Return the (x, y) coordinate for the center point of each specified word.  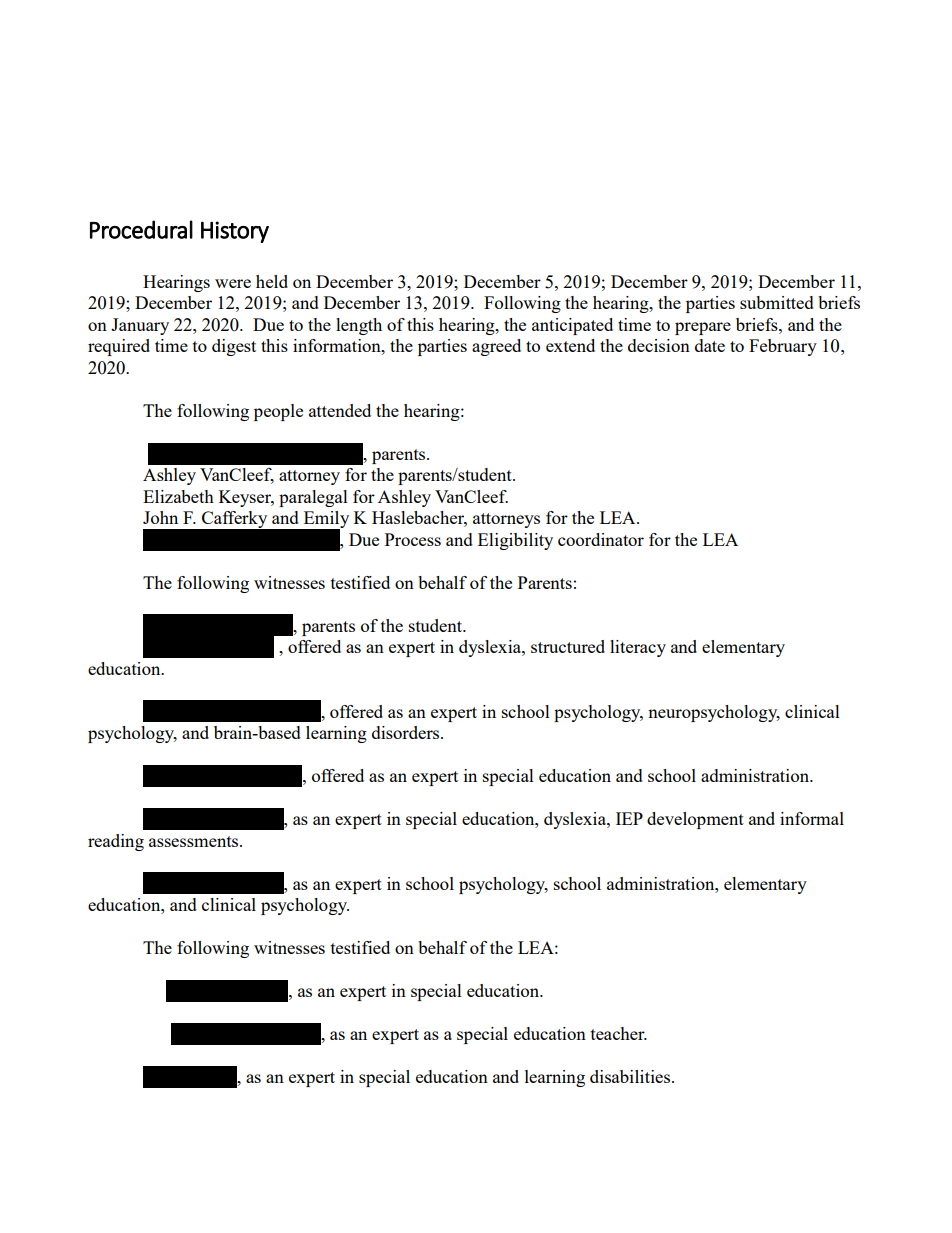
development (695, 820)
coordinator (601, 539)
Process (413, 539)
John (160, 517)
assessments (195, 841)
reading (116, 842)
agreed (496, 347)
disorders (407, 732)
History (235, 232)
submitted (777, 302)
